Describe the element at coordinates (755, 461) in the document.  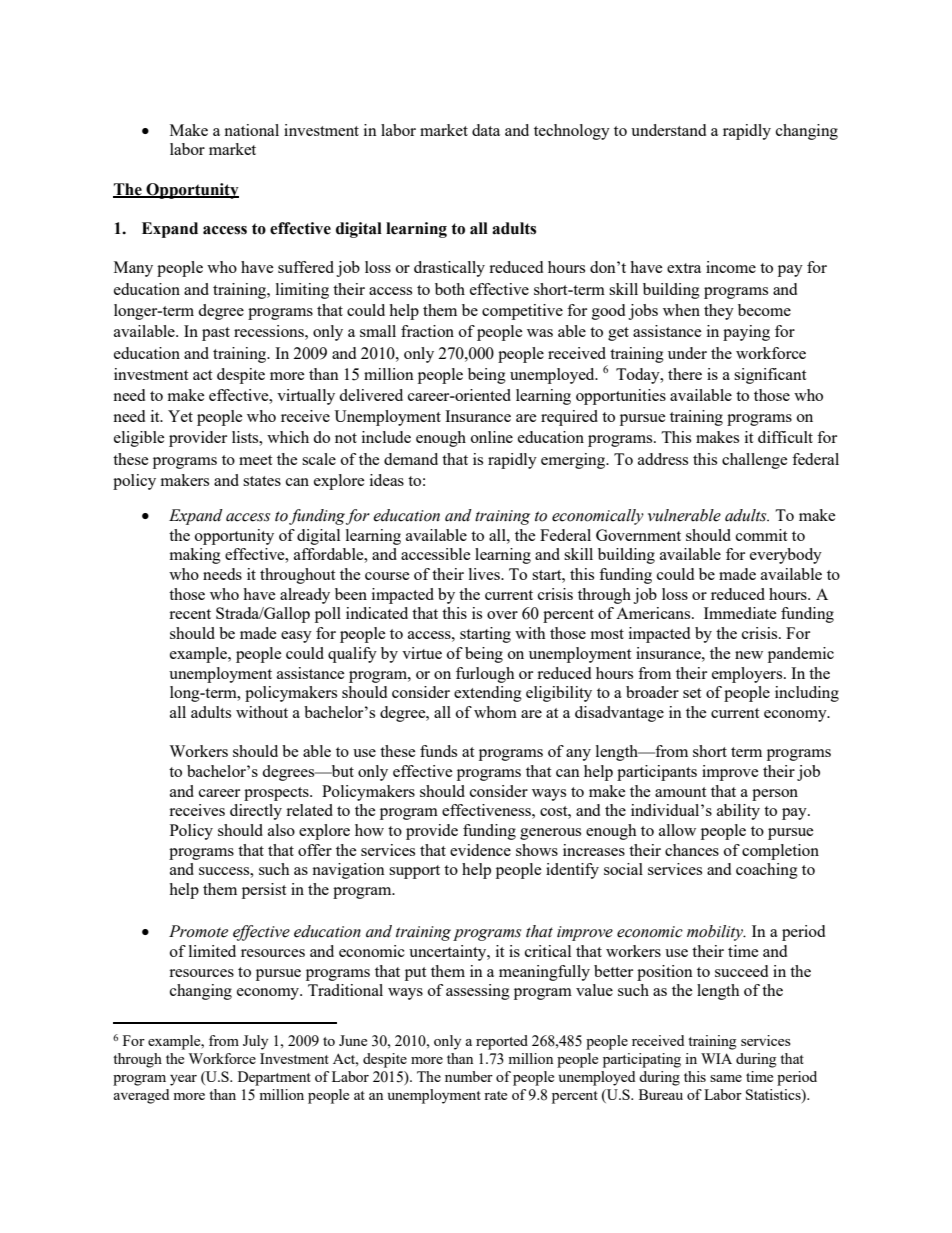
I see `challenge` at that location.
